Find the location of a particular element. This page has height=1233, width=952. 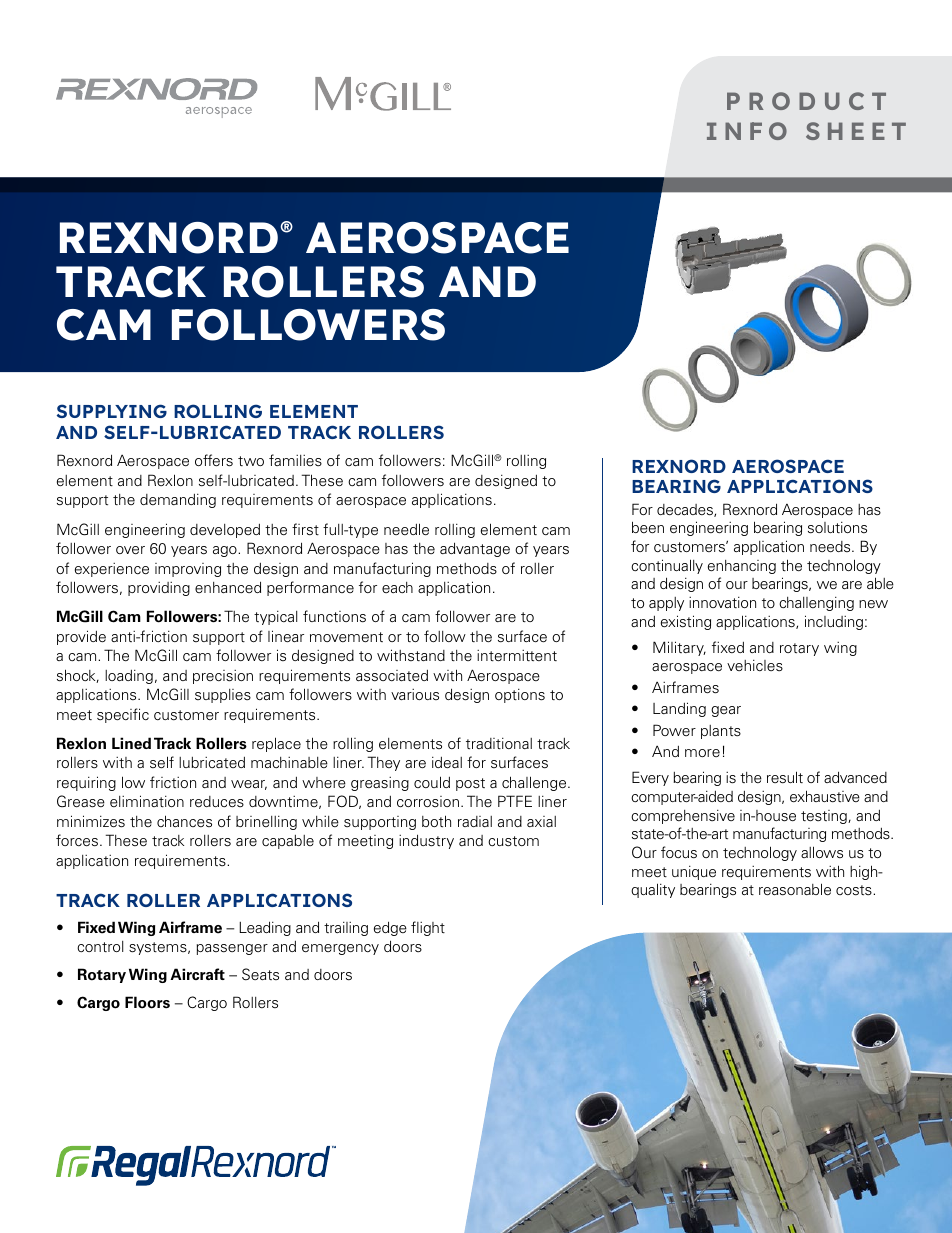

post is located at coordinates (470, 784).
